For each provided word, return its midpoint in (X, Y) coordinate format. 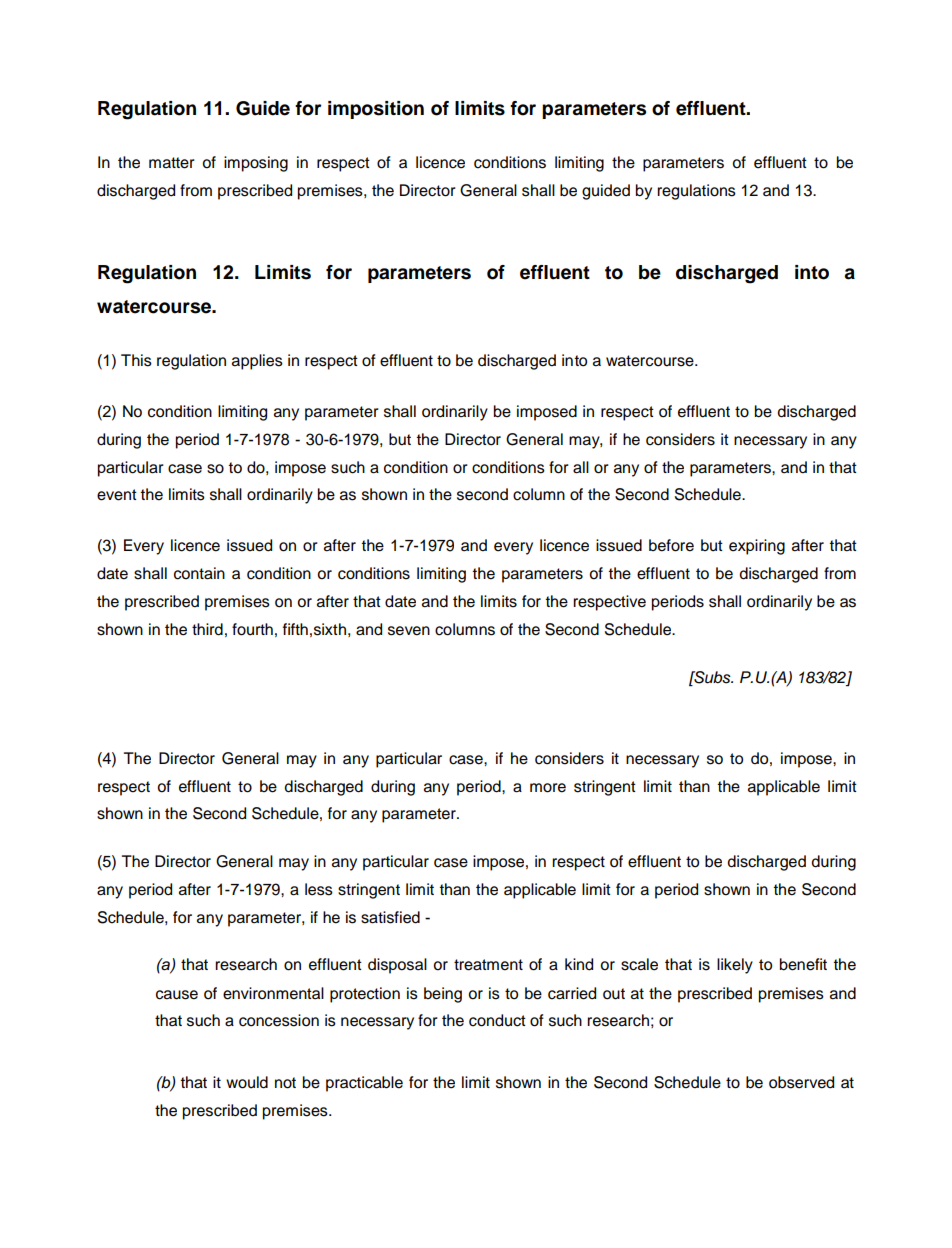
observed (801, 1082)
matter (172, 163)
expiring (757, 547)
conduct (497, 1020)
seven (409, 631)
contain (199, 573)
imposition (376, 110)
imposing (256, 164)
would (247, 1082)
